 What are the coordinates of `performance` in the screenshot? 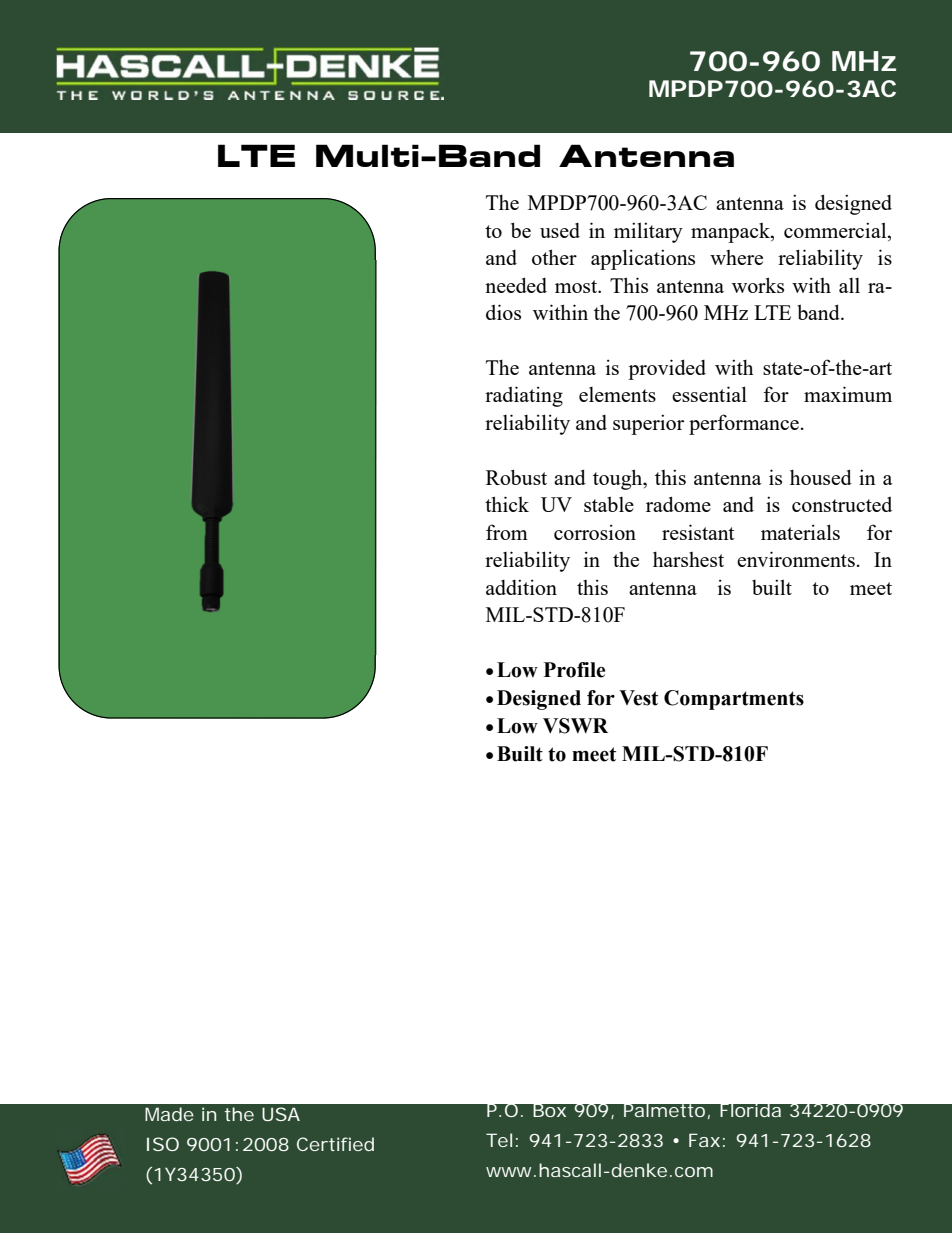 It's located at (744, 424).
